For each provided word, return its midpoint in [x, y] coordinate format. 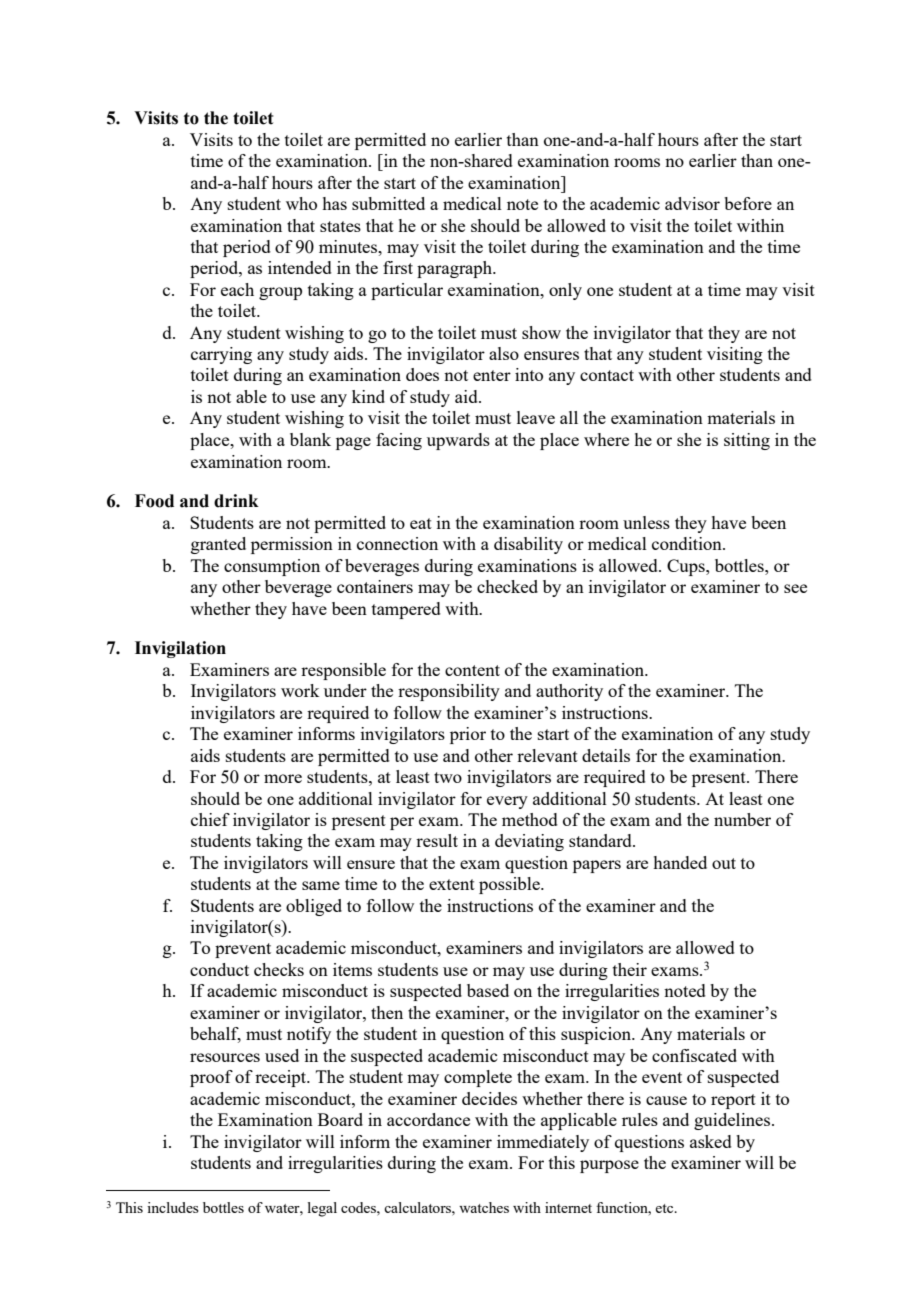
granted [218, 545]
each [237, 289]
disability [528, 545]
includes [173, 1207]
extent [452, 884]
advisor [692, 203]
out [724, 863]
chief [210, 819]
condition [688, 543]
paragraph [455, 269]
